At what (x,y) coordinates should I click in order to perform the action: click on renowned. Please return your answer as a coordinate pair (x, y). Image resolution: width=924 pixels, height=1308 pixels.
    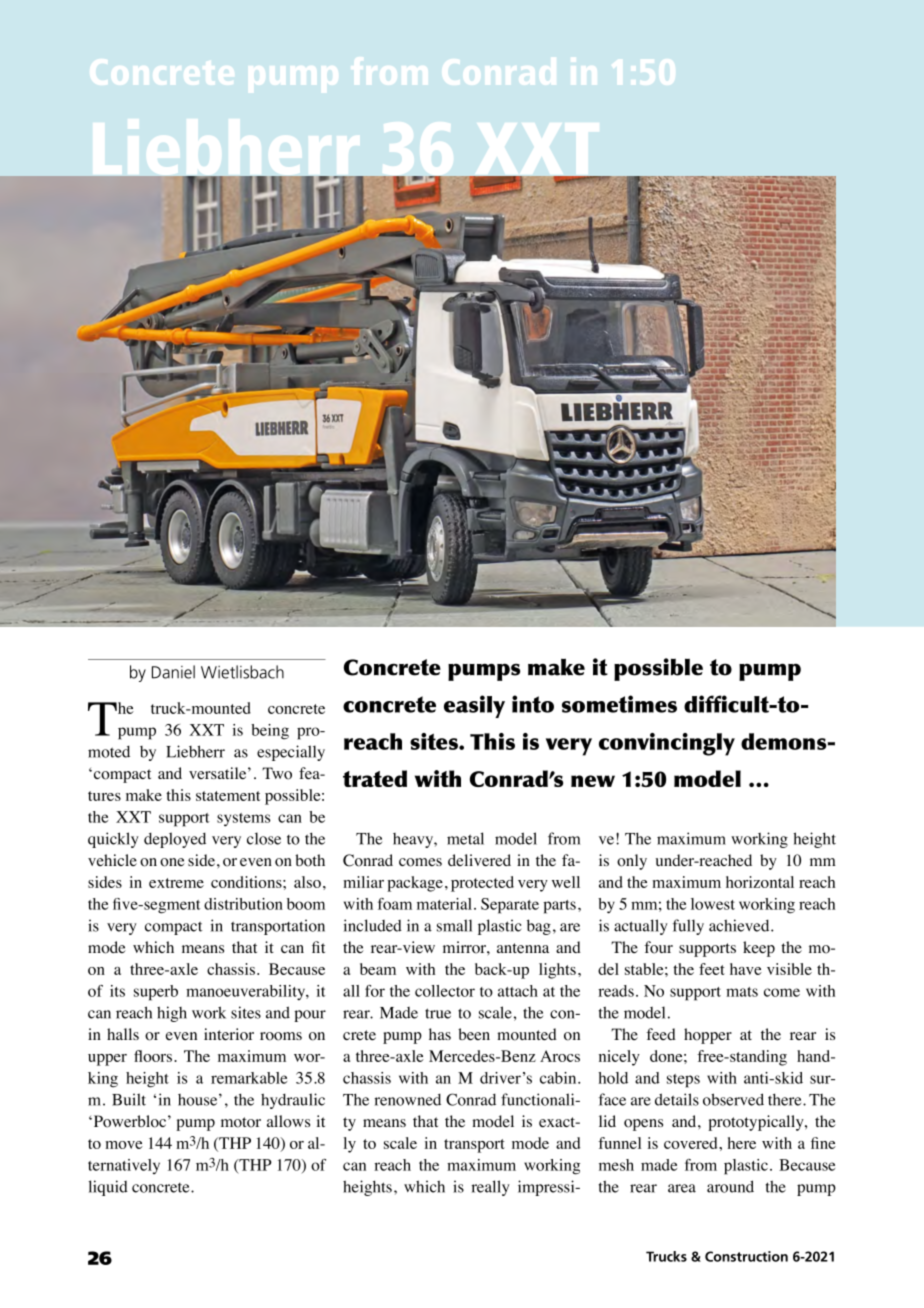
    Looking at the image, I should click on (407, 1100).
